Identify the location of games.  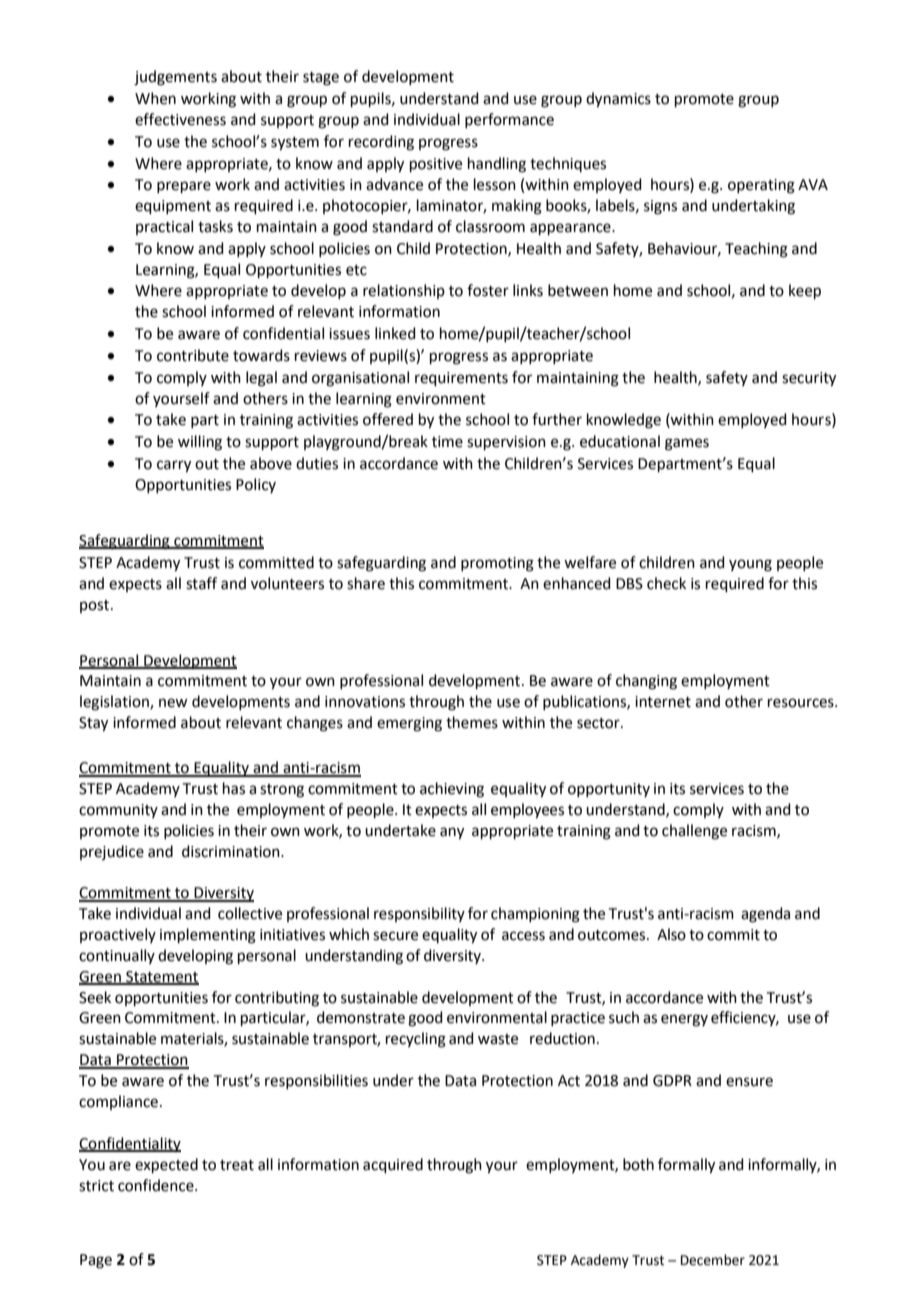
(687, 444).
